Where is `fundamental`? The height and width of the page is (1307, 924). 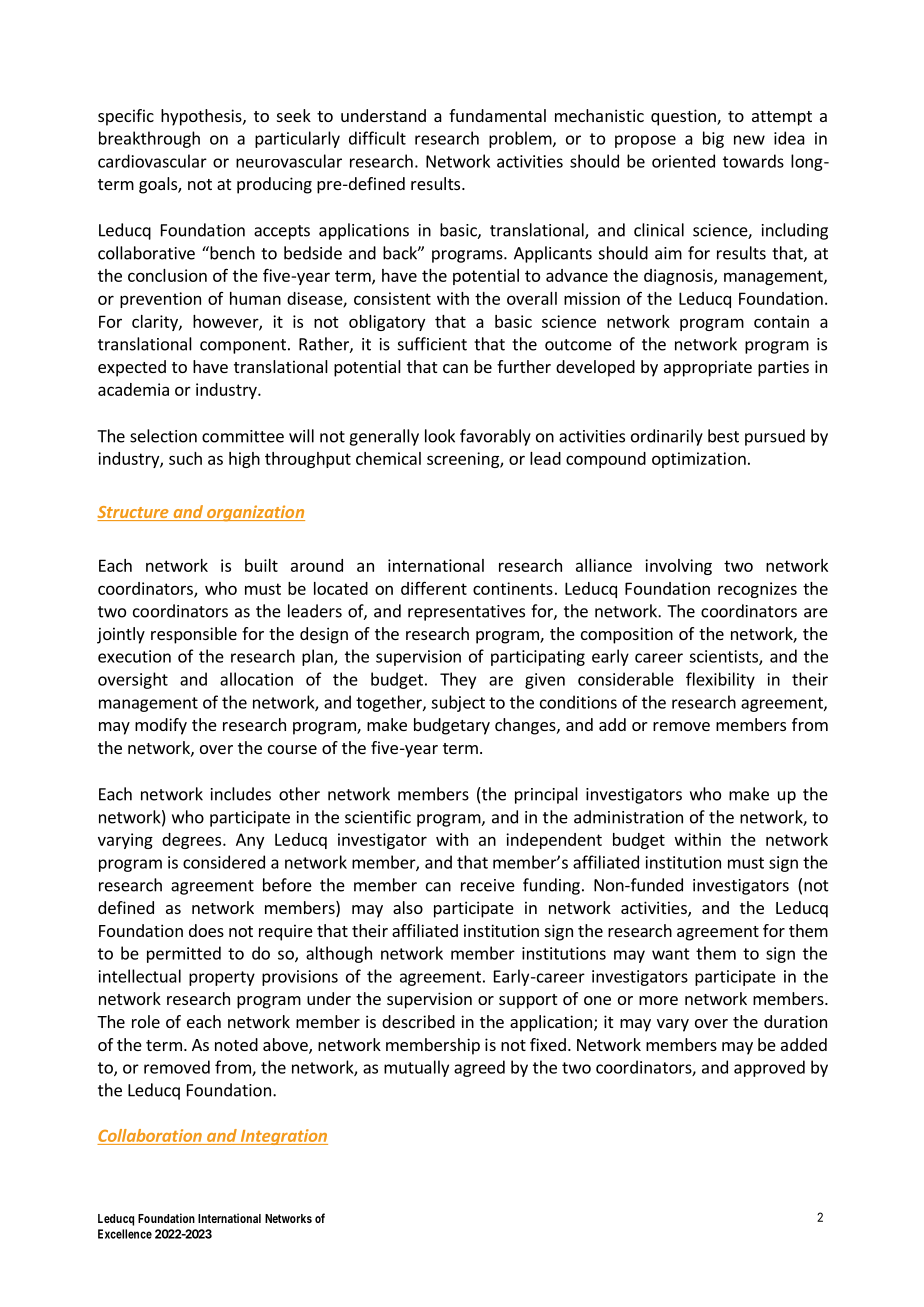 fundamental is located at coordinates (497, 115).
